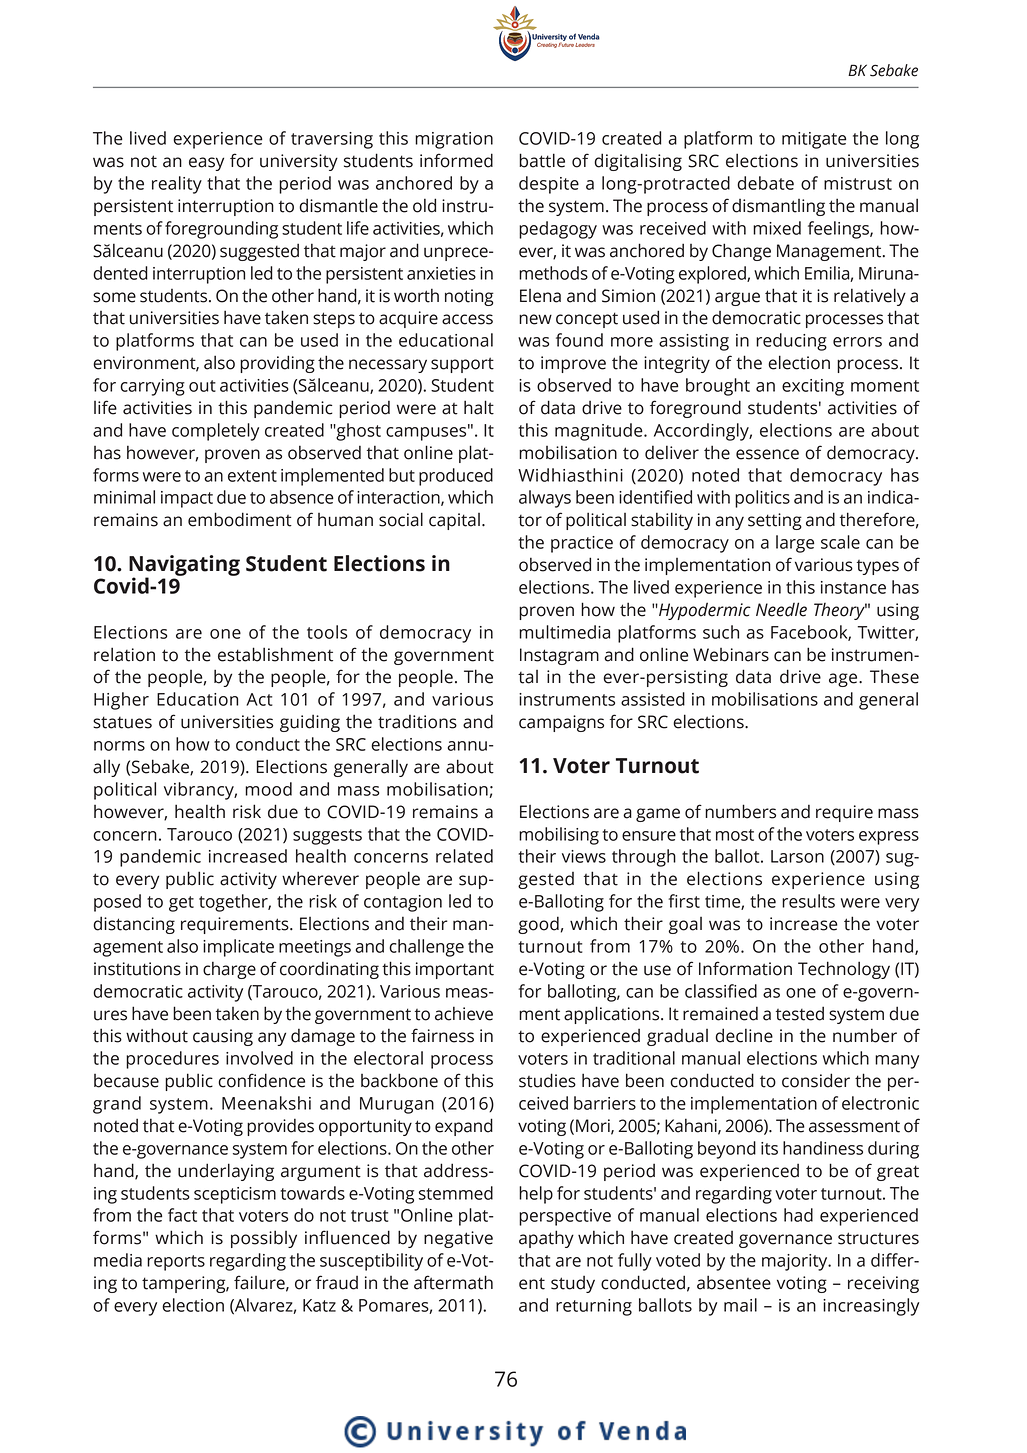 The height and width of the document is (1453, 1027). What do you see at coordinates (238, 948) in the document?
I see `implicate` at bounding box center [238, 948].
